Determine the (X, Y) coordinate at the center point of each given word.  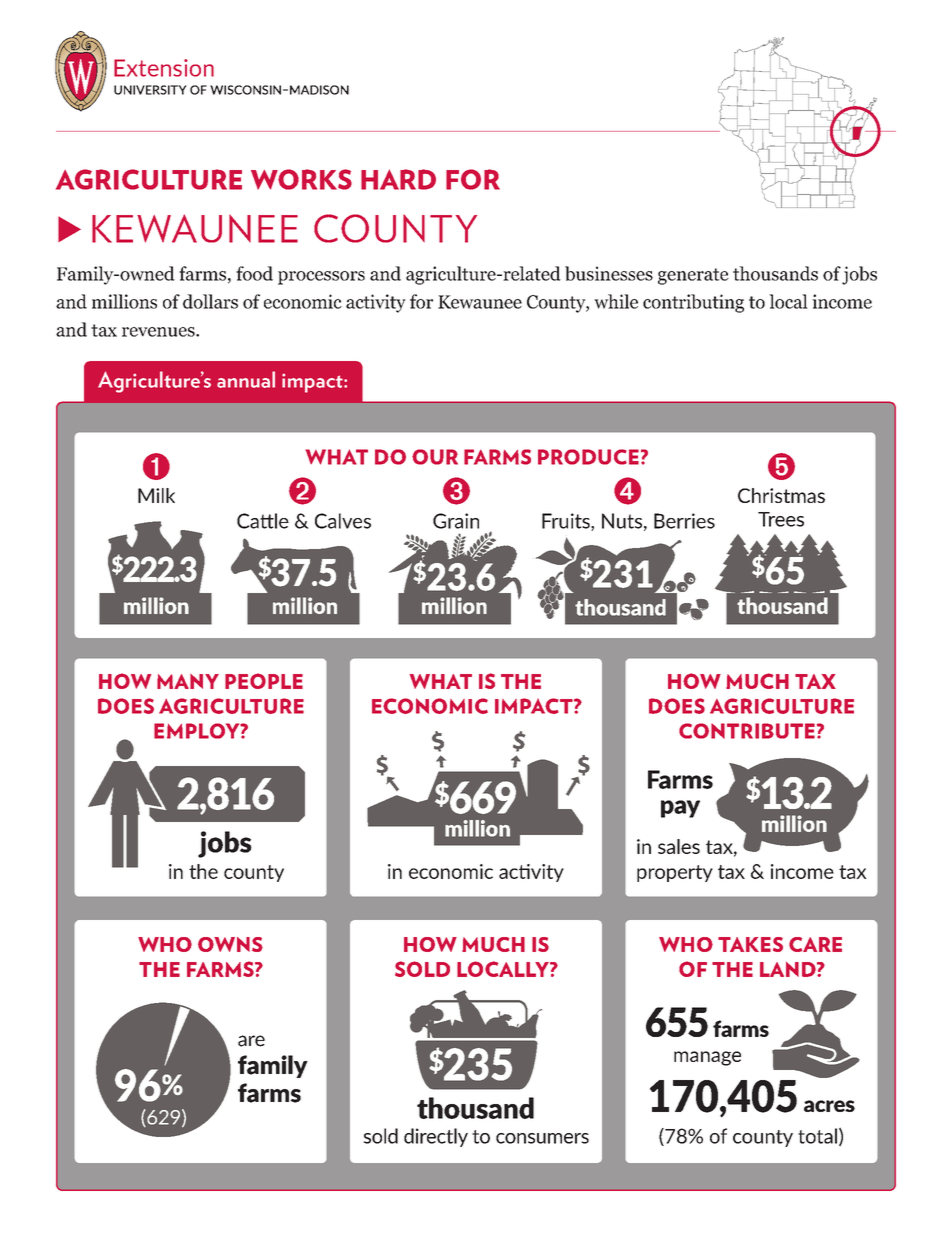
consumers (542, 1138)
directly (436, 1137)
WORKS (301, 179)
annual (246, 379)
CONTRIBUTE (747, 731)
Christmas (781, 495)
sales (679, 846)
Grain (456, 521)
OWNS (230, 944)
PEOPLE (264, 681)
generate (693, 276)
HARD (398, 179)
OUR (435, 457)
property (675, 873)
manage (707, 1058)
